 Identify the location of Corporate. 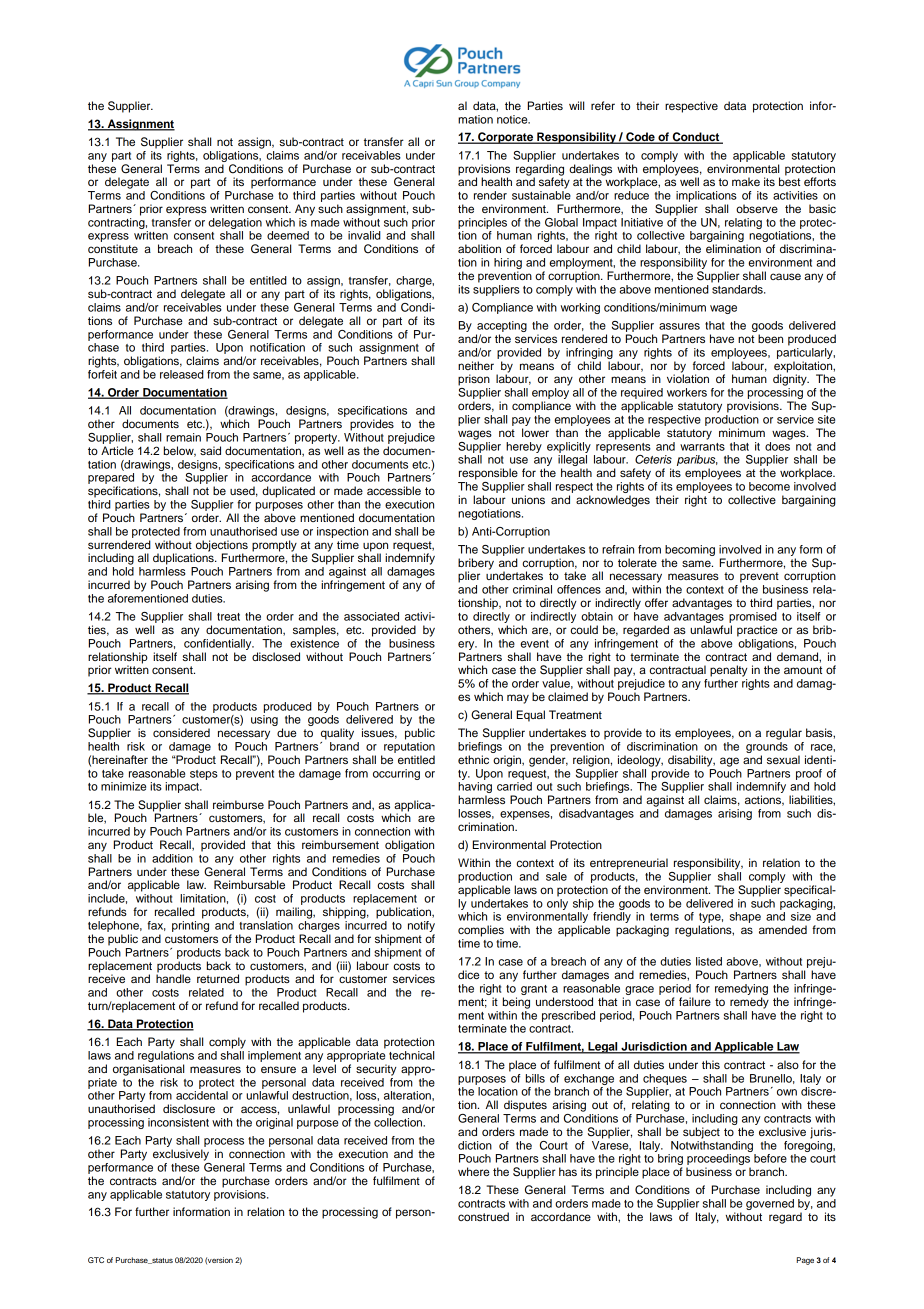
(506, 138).
